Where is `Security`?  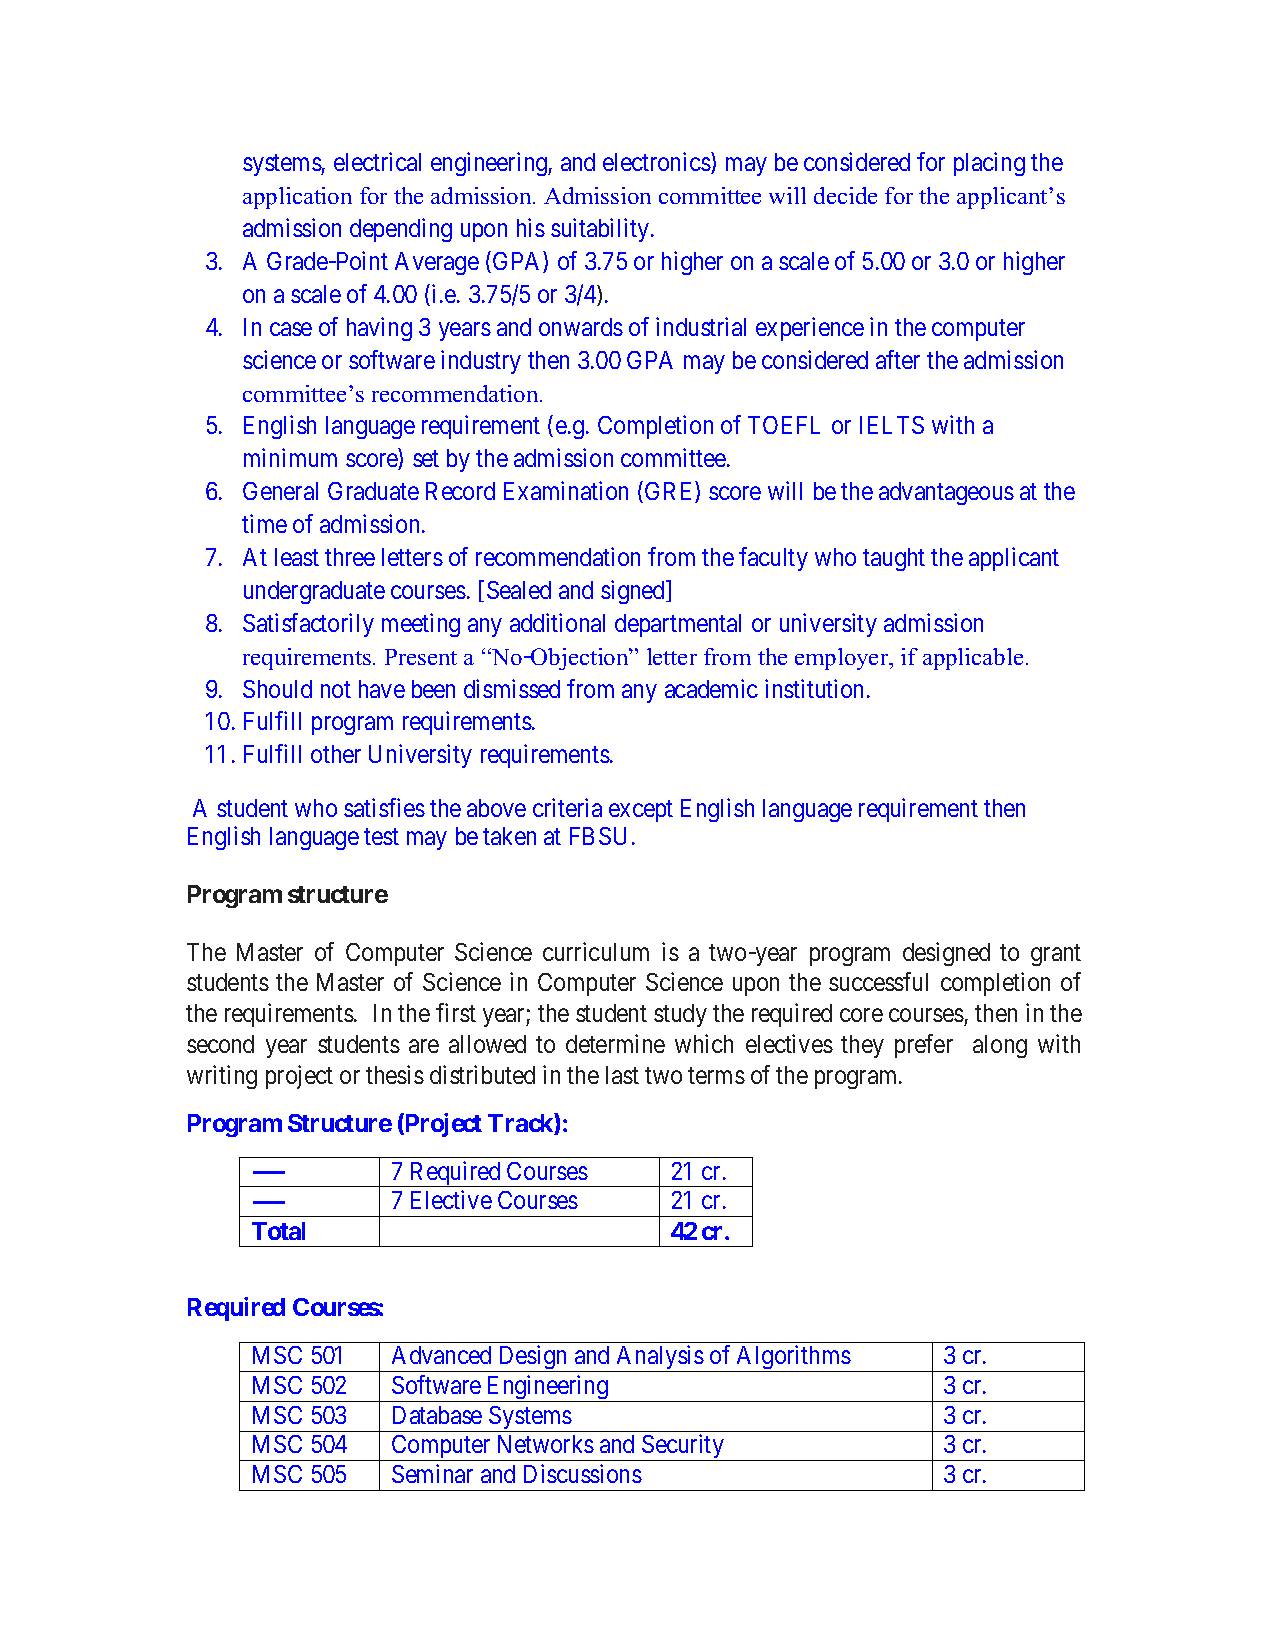
Security is located at coordinates (683, 1448).
